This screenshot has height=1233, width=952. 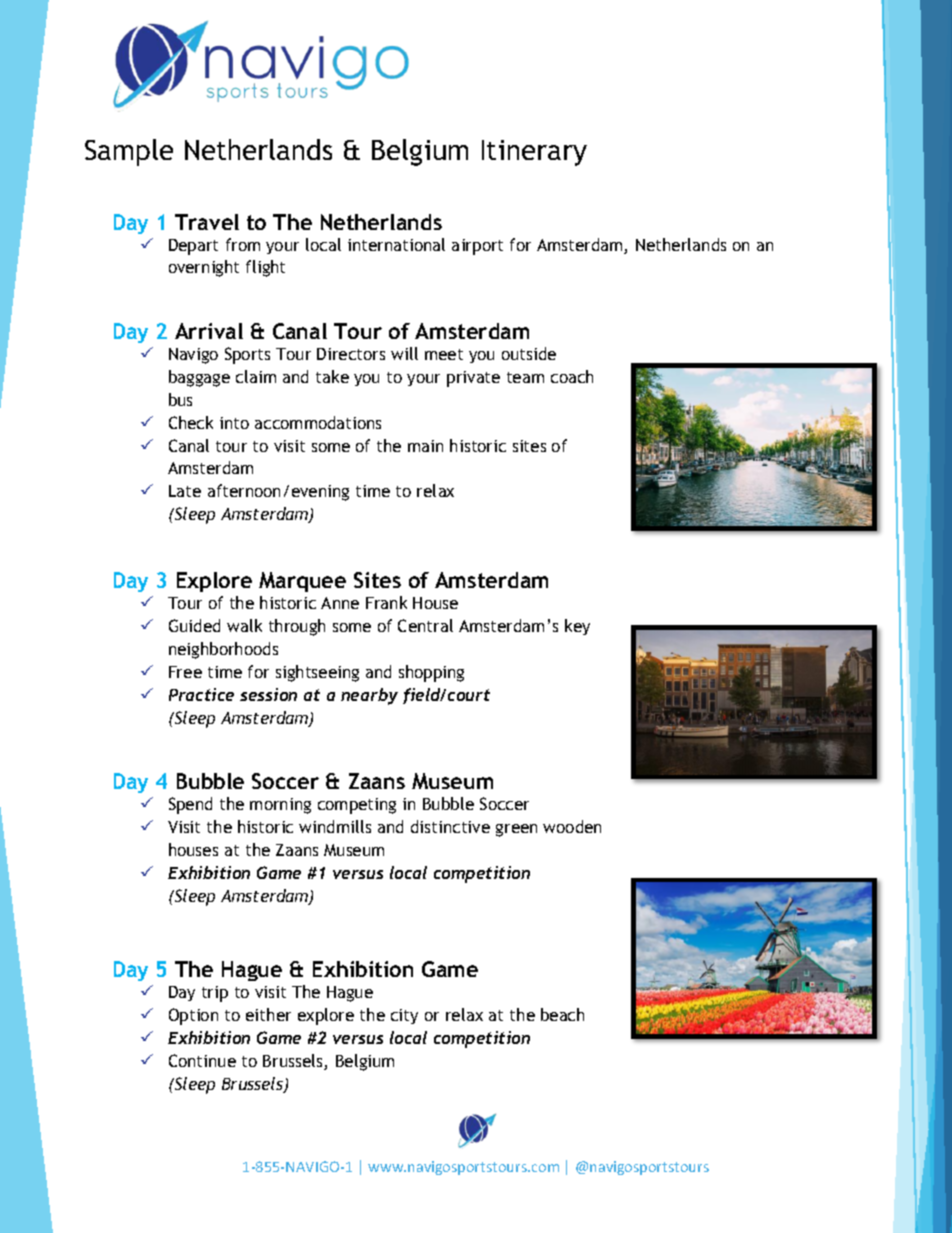 What do you see at coordinates (193, 1016) in the screenshot?
I see `Option` at bounding box center [193, 1016].
